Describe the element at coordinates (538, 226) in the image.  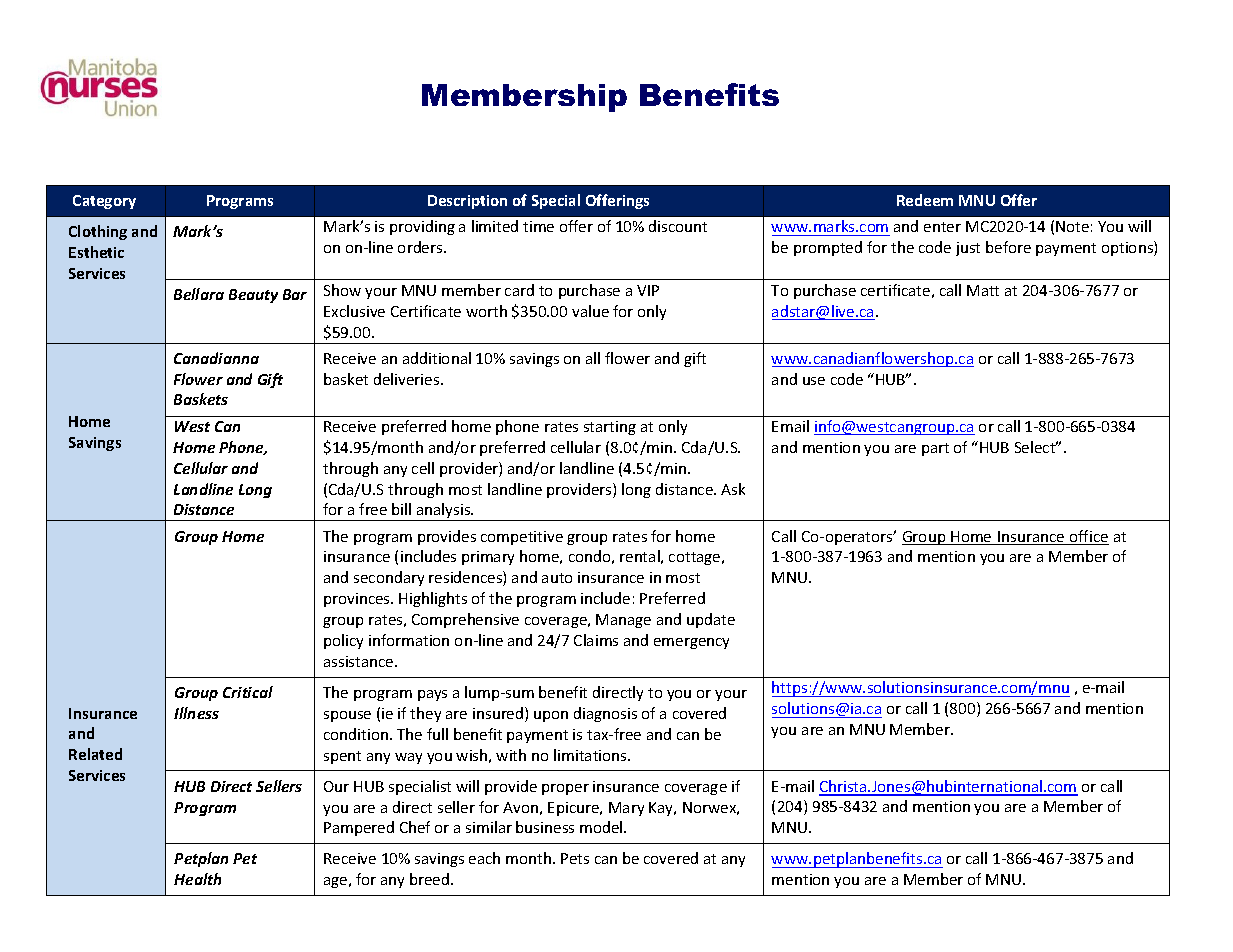
I see `time` at that location.
